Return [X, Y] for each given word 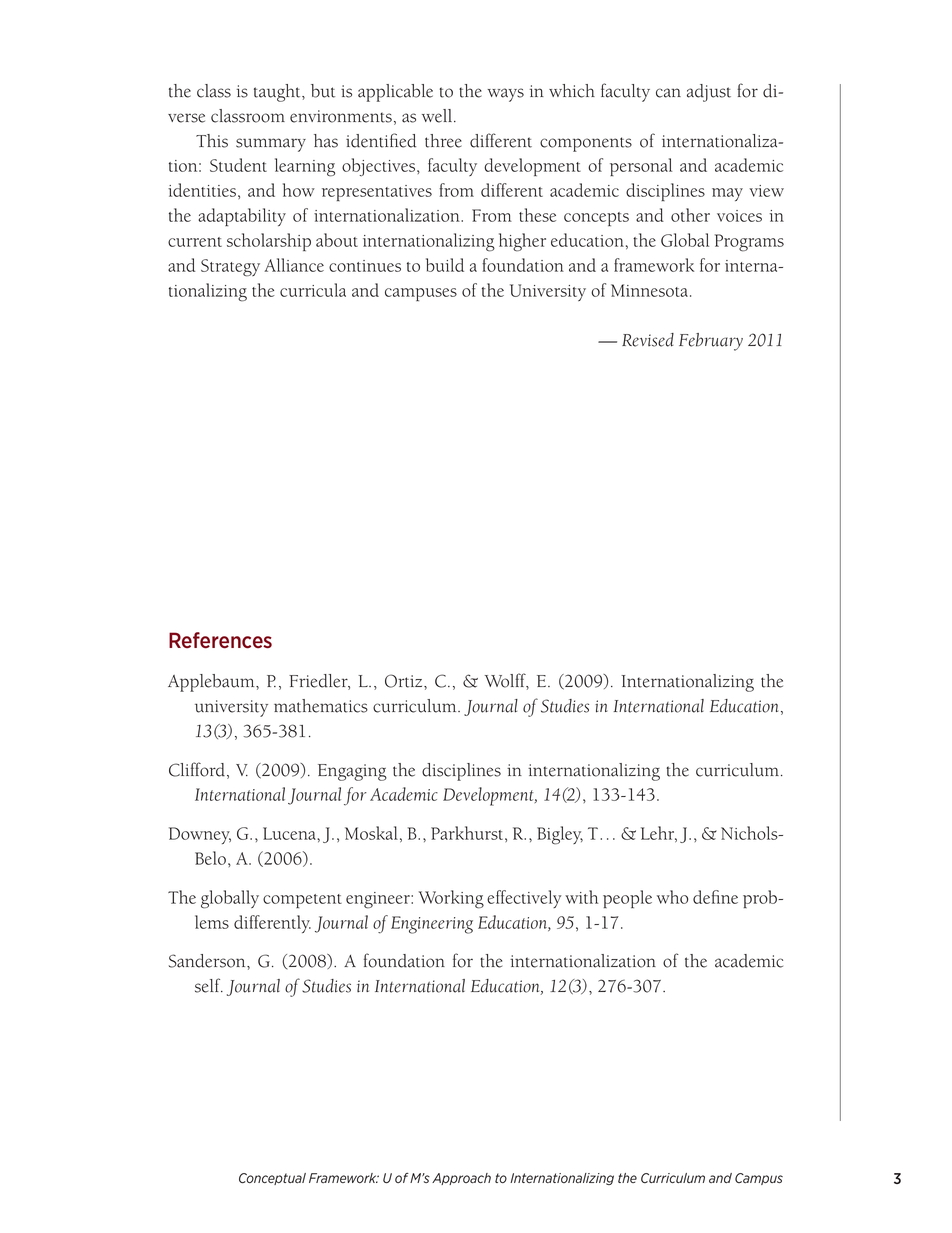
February [711, 342]
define [715, 897]
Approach [461, 1179]
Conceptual [272, 1179]
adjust [709, 93]
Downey [200, 835]
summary [271, 145]
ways [505, 95]
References [220, 640]
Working [451, 899]
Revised [648, 340]
